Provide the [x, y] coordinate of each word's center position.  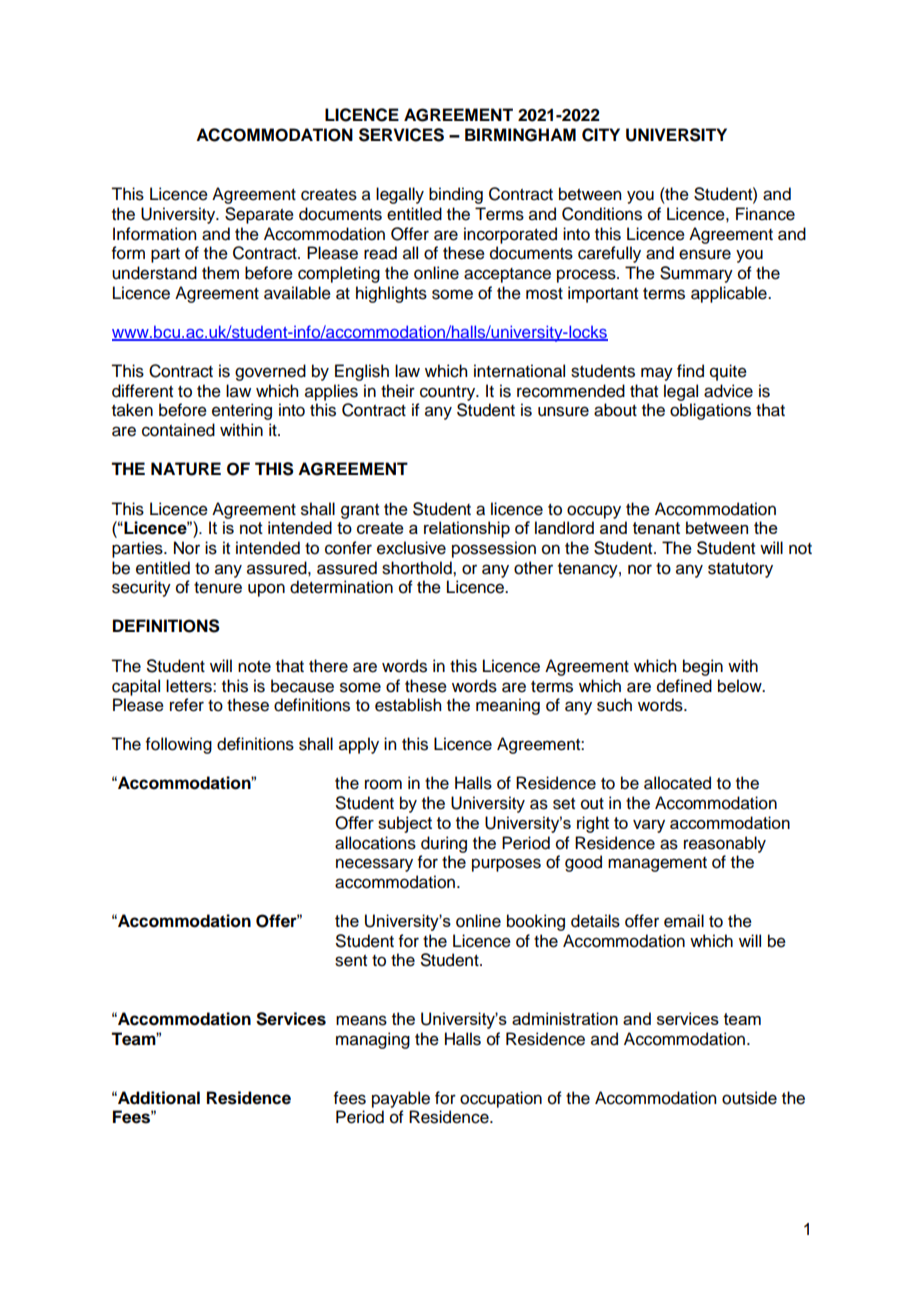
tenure [218, 588]
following [179, 745]
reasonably [725, 844]
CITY [601, 135]
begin [703, 667]
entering [242, 411]
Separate [259, 215]
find [690, 371]
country [449, 393]
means [361, 1020]
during [444, 844]
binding [456, 195]
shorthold [418, 568]
